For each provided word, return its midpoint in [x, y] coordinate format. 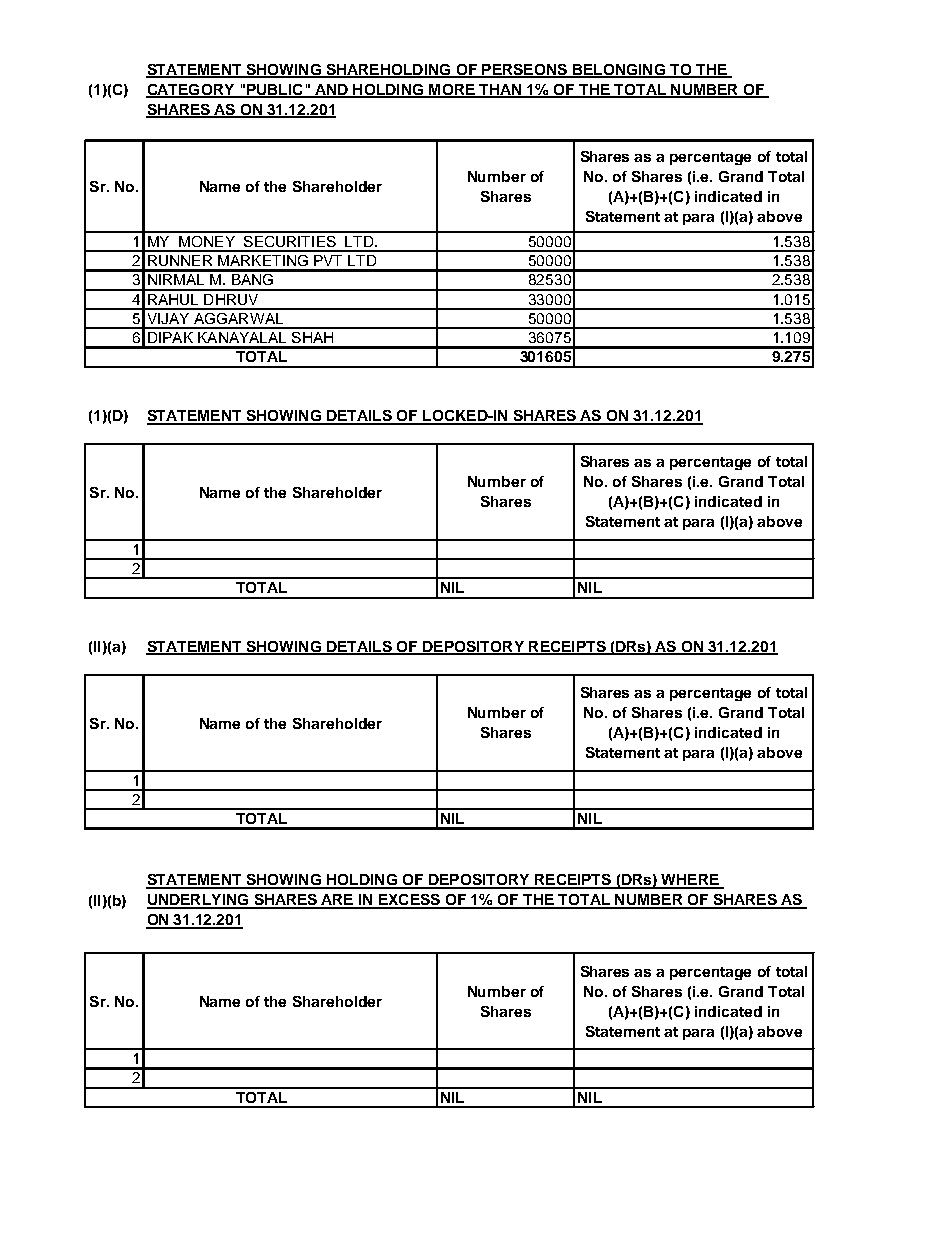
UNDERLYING [199, 901]
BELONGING [618, 70]
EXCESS [409, 901]
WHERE [690, 881]
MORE [452, 90]
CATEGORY [191, 90]
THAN [500, 90]
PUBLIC [275, 90]
